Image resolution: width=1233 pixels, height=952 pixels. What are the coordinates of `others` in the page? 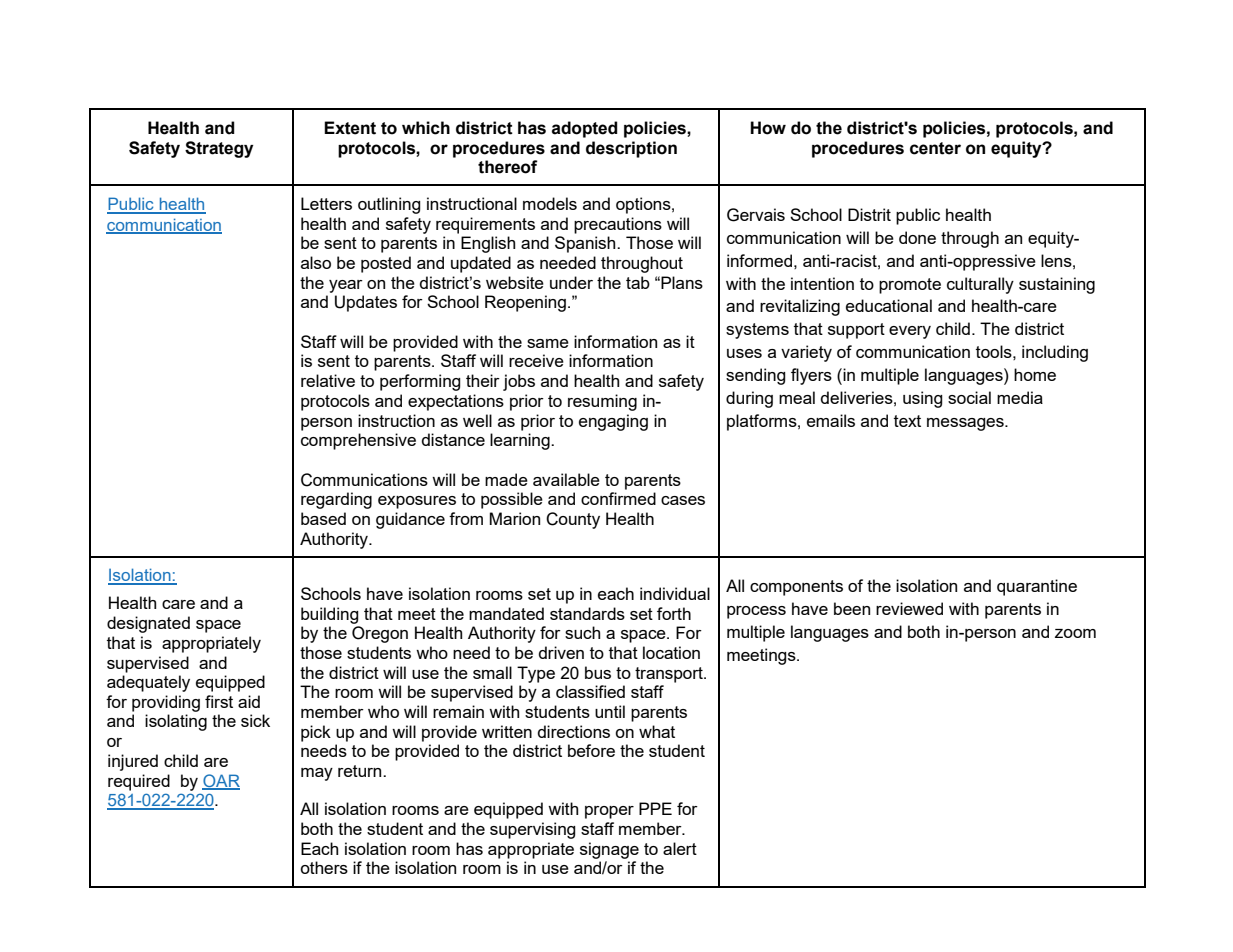 It's located at (324, 867).
